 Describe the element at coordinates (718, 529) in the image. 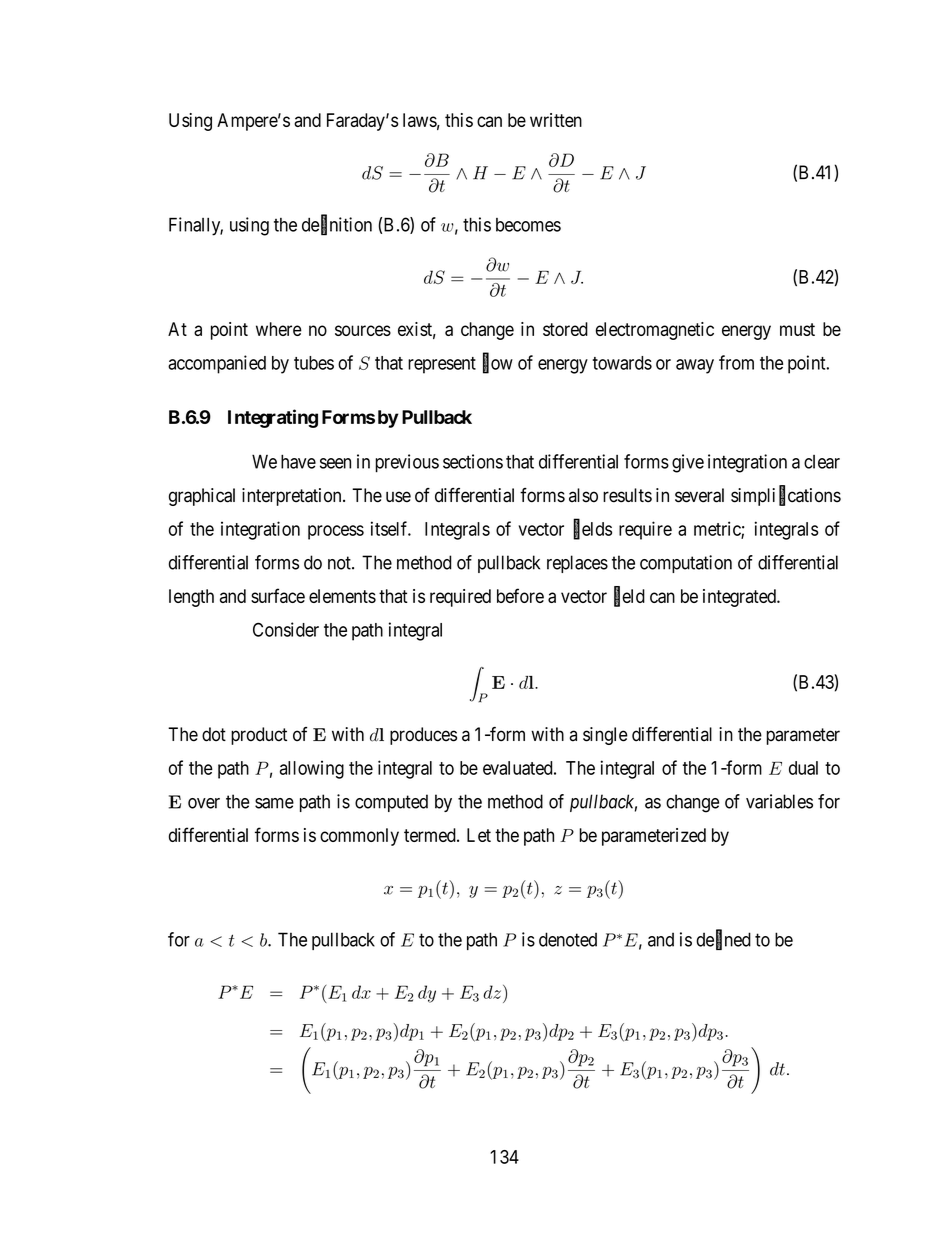

I see `metric` at that location.
